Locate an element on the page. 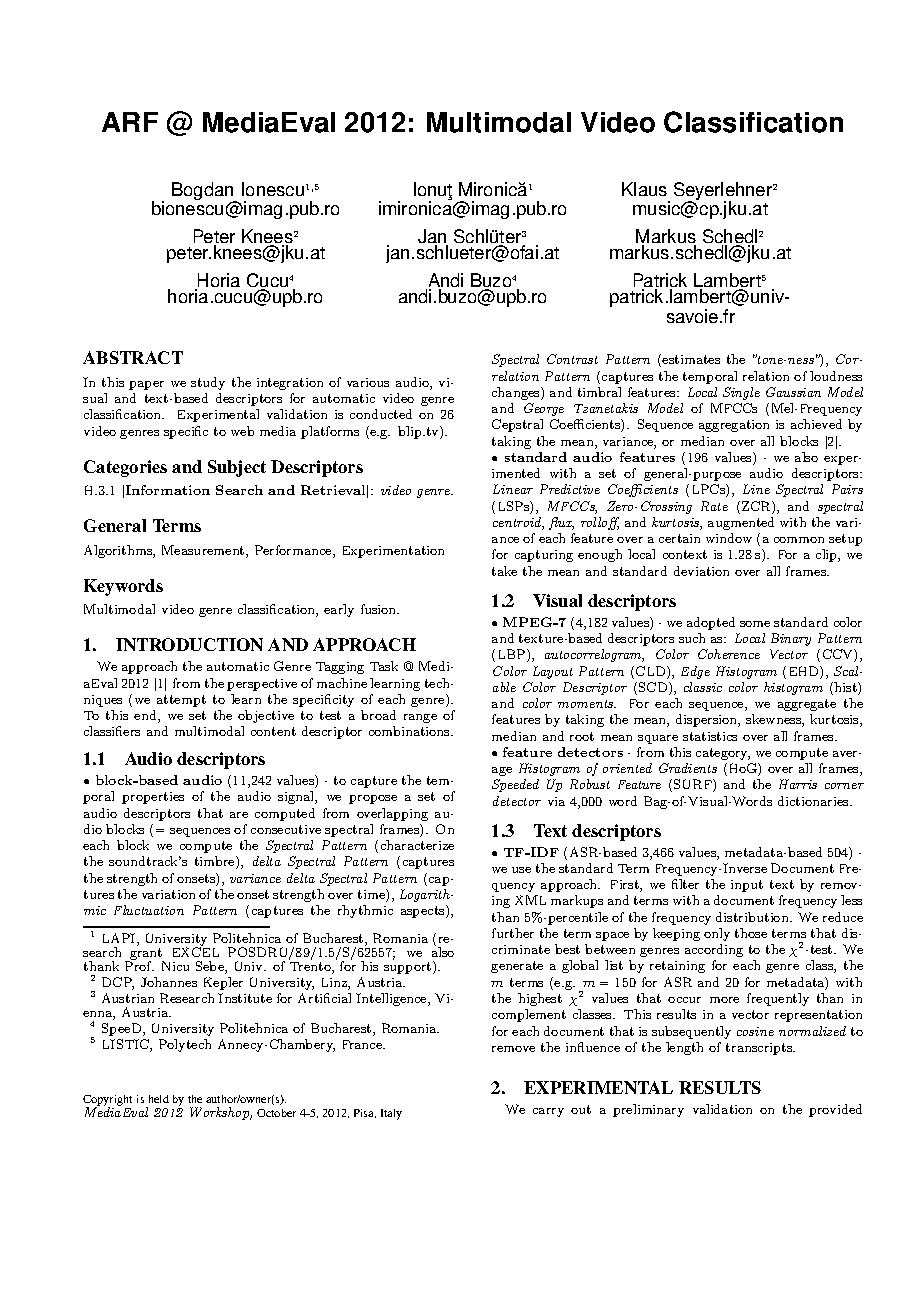 This document has width=924, height=1308. Klaus is located at coordinates (644, 189).
